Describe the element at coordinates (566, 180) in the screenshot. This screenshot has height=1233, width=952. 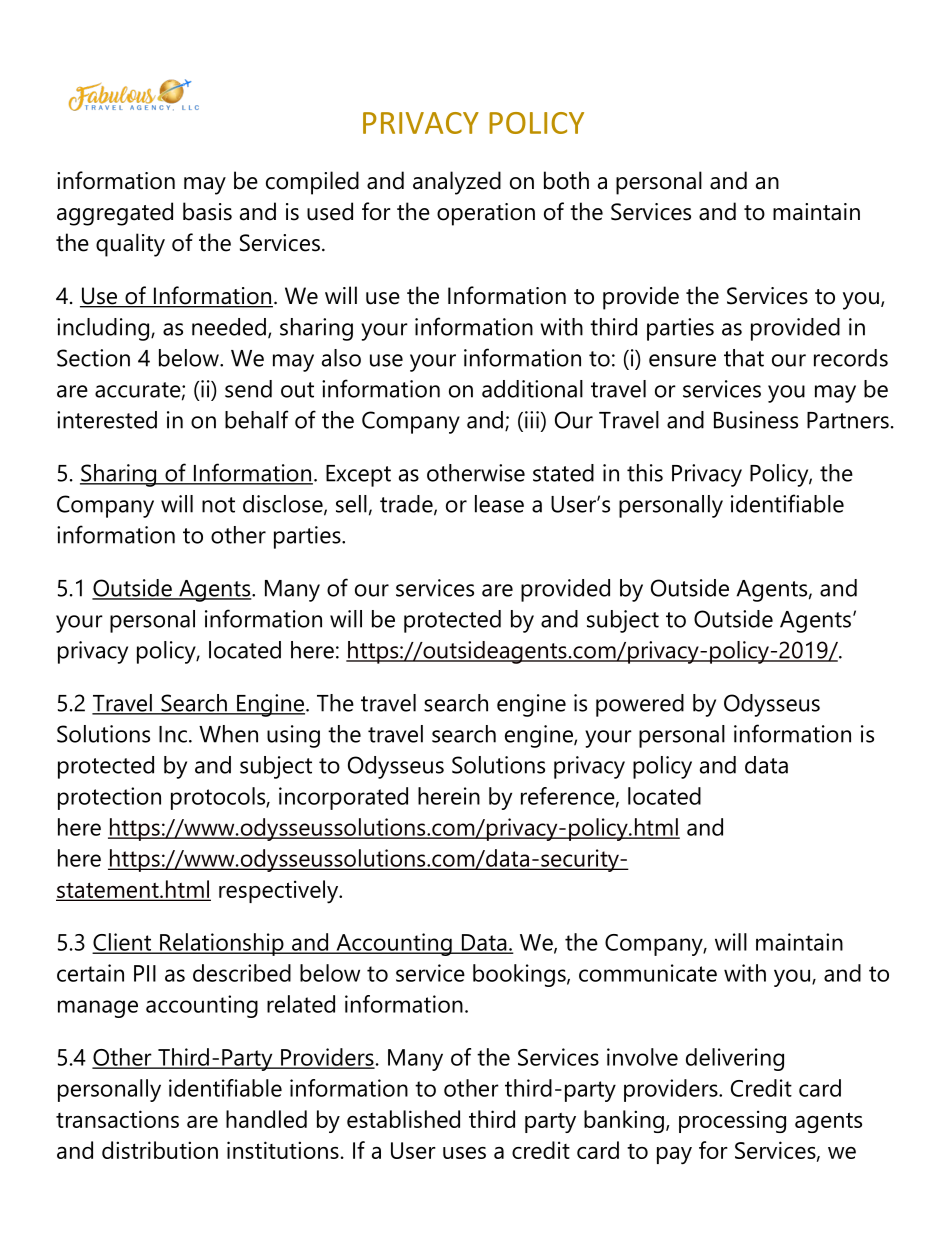
I see `both` at that location.
